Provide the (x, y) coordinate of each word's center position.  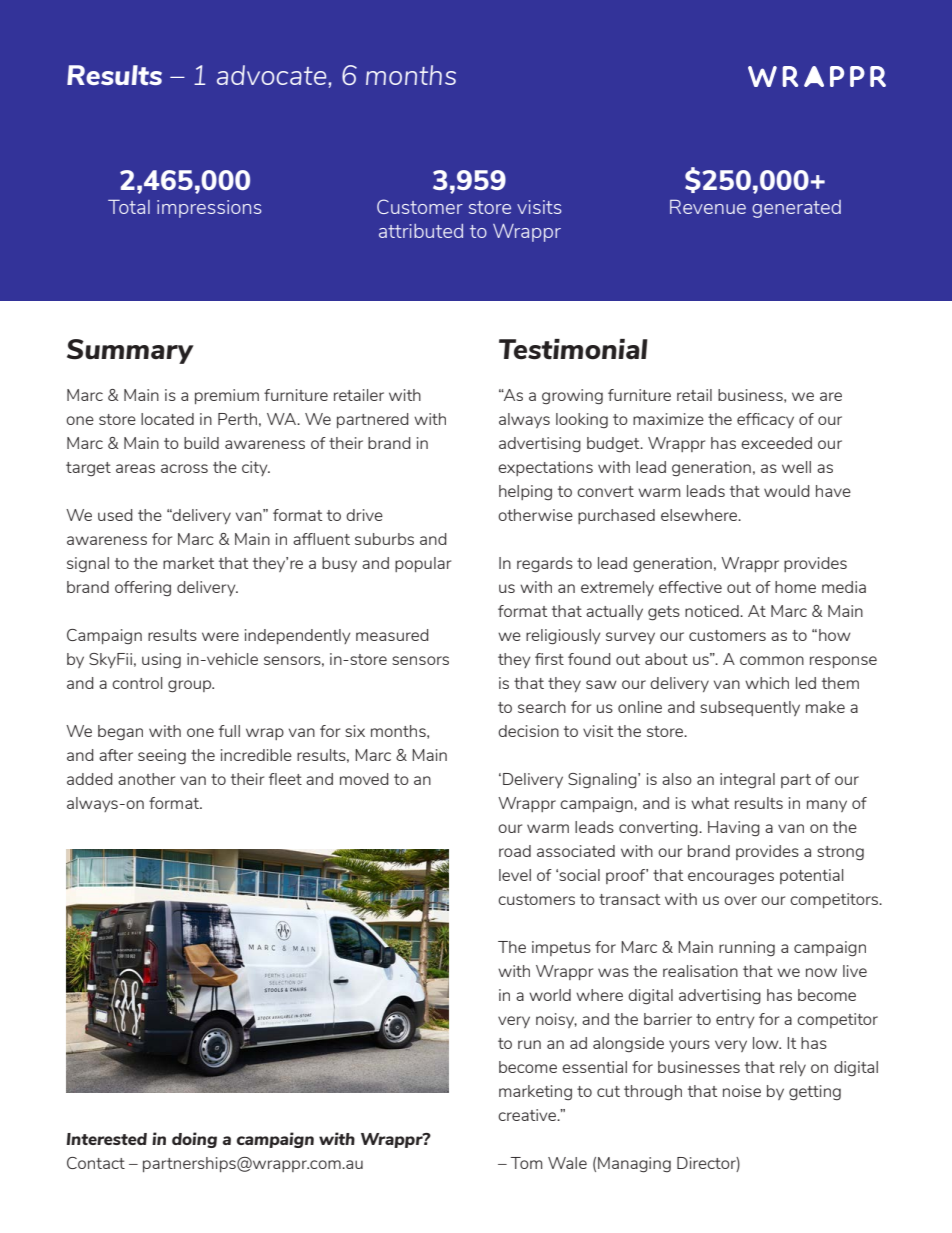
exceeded (776, 443)
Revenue (708, 207)
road (515, 851)
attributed (421, 231)
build (201, 443)
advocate (273, 75)
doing (194, 1140)
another (146, 779)
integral (747, 781)
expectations (545, 468)
